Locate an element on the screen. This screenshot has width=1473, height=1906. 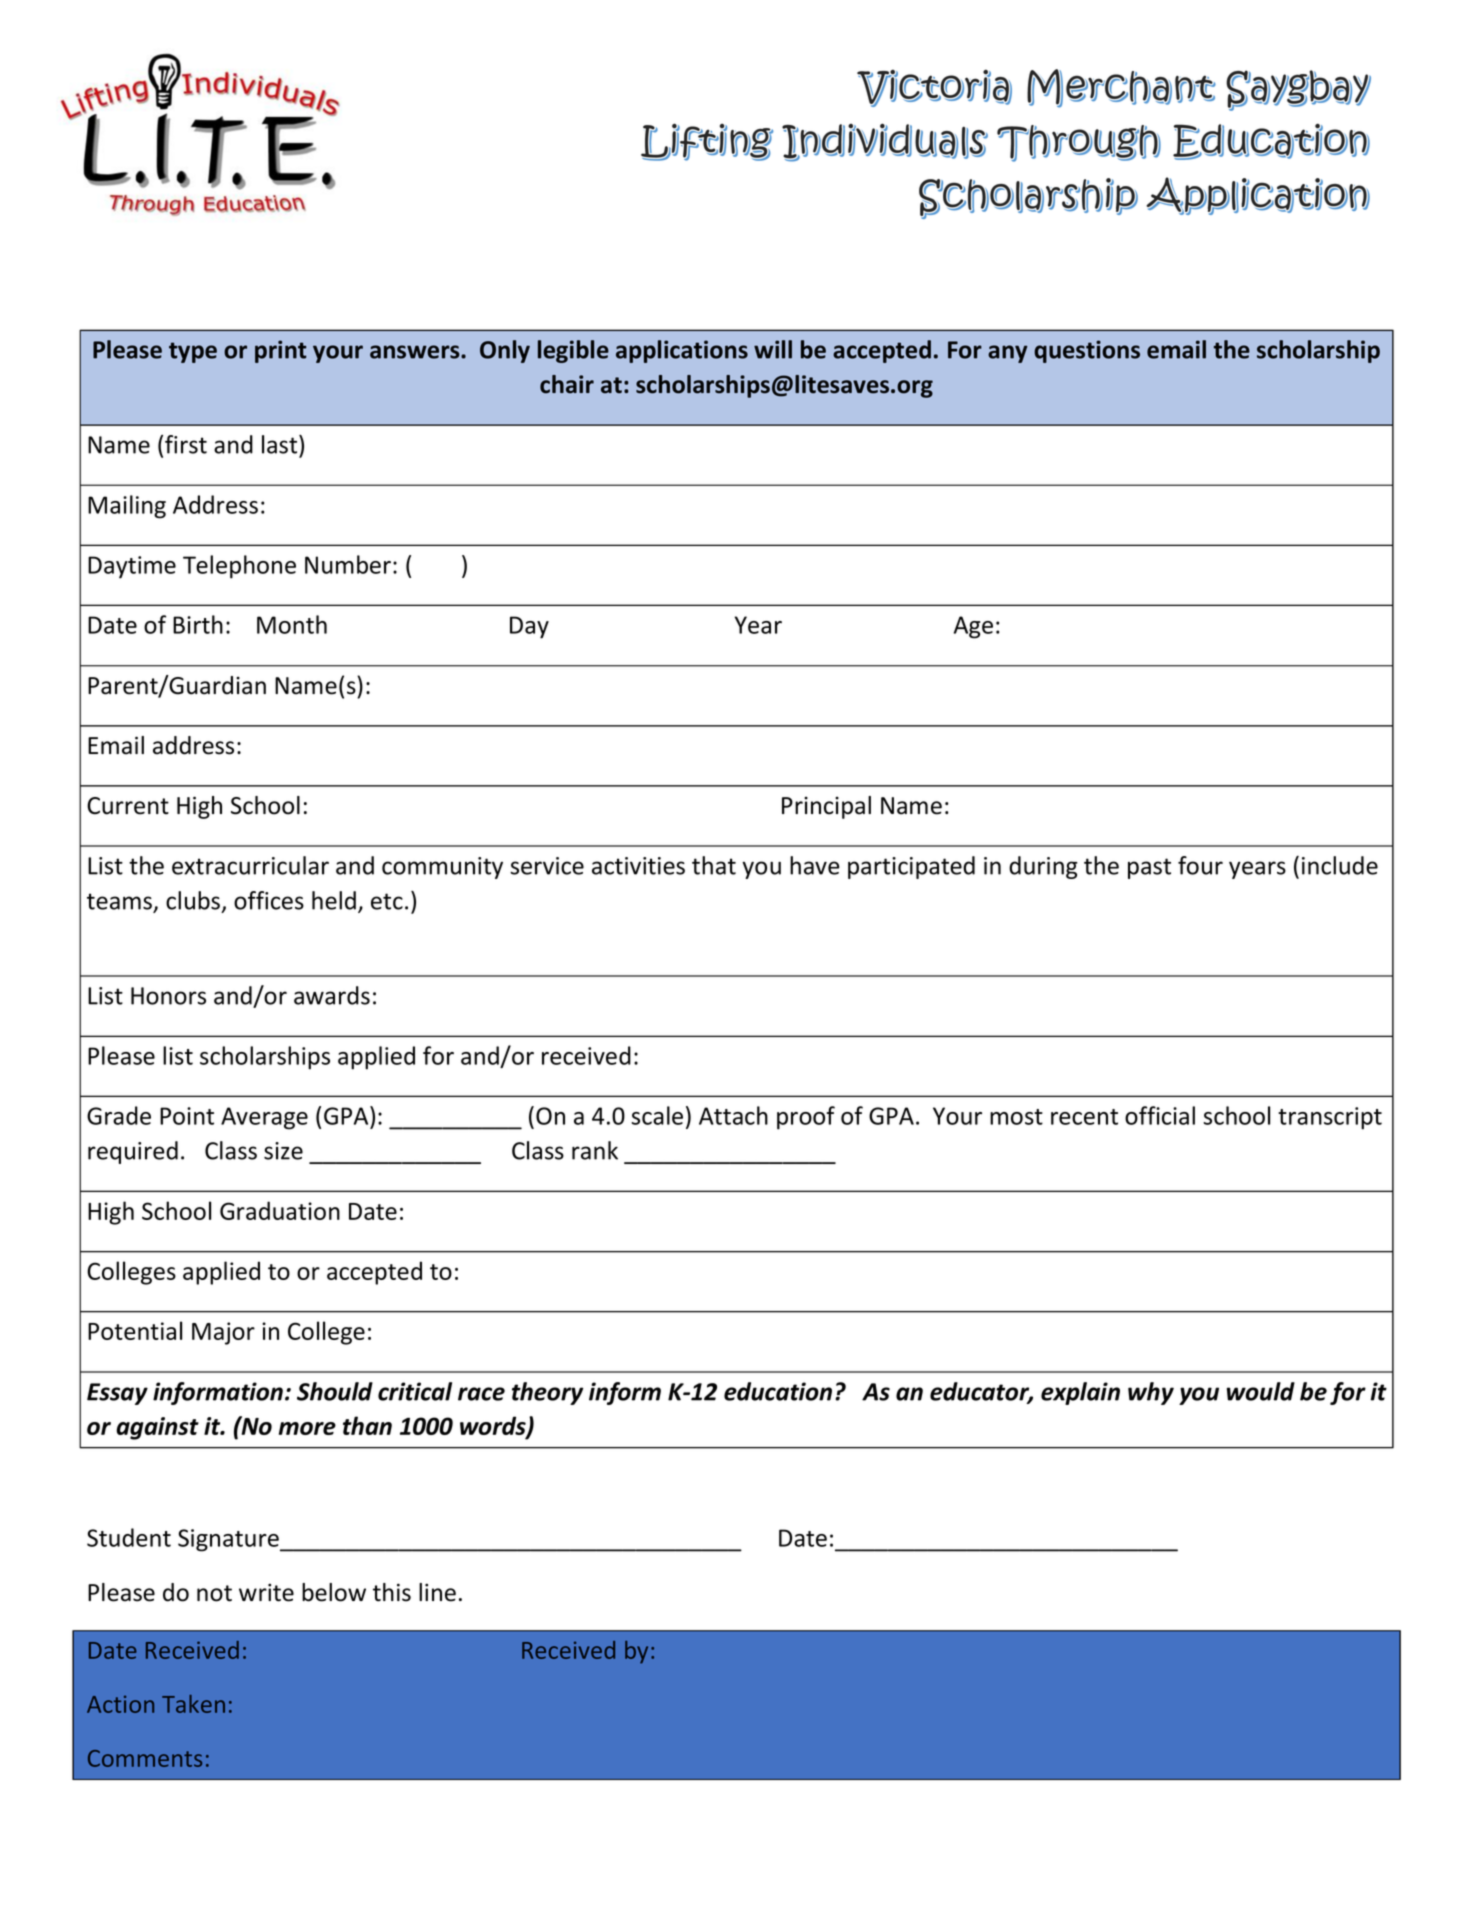
why is located at coordinates (1151, 1393).
